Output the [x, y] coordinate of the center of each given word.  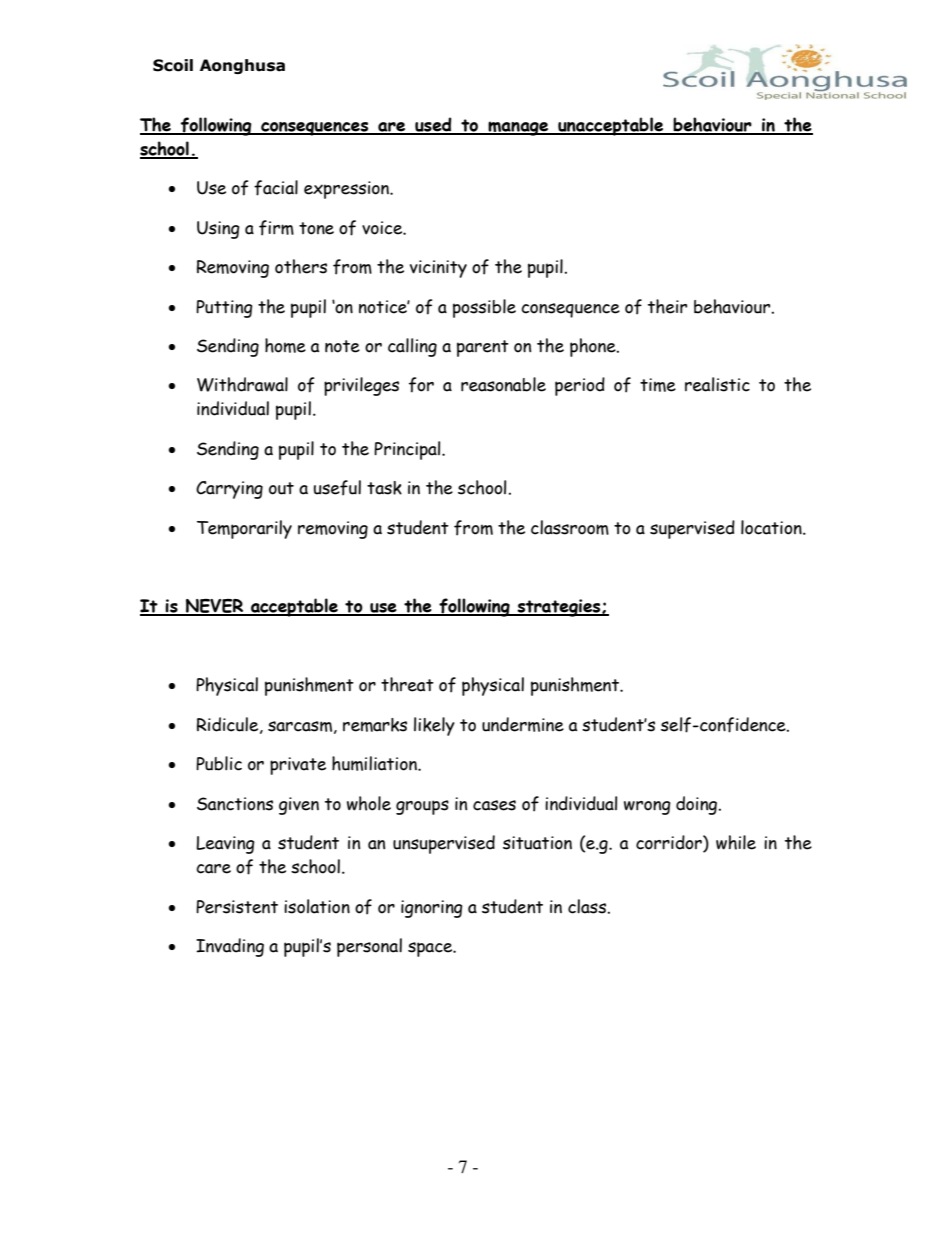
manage [518, 128]
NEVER [214, 607]
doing [696, 805]
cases [494, 805]
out [281, 488]
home [285, 345]
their [667, 306]
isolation [317, 906]
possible [484, 308]
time [658, 385]
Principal [408, 450]
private [298, 766]
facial [276, 188]
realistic [717, 384]
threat [407, 684]
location [772, 527]
